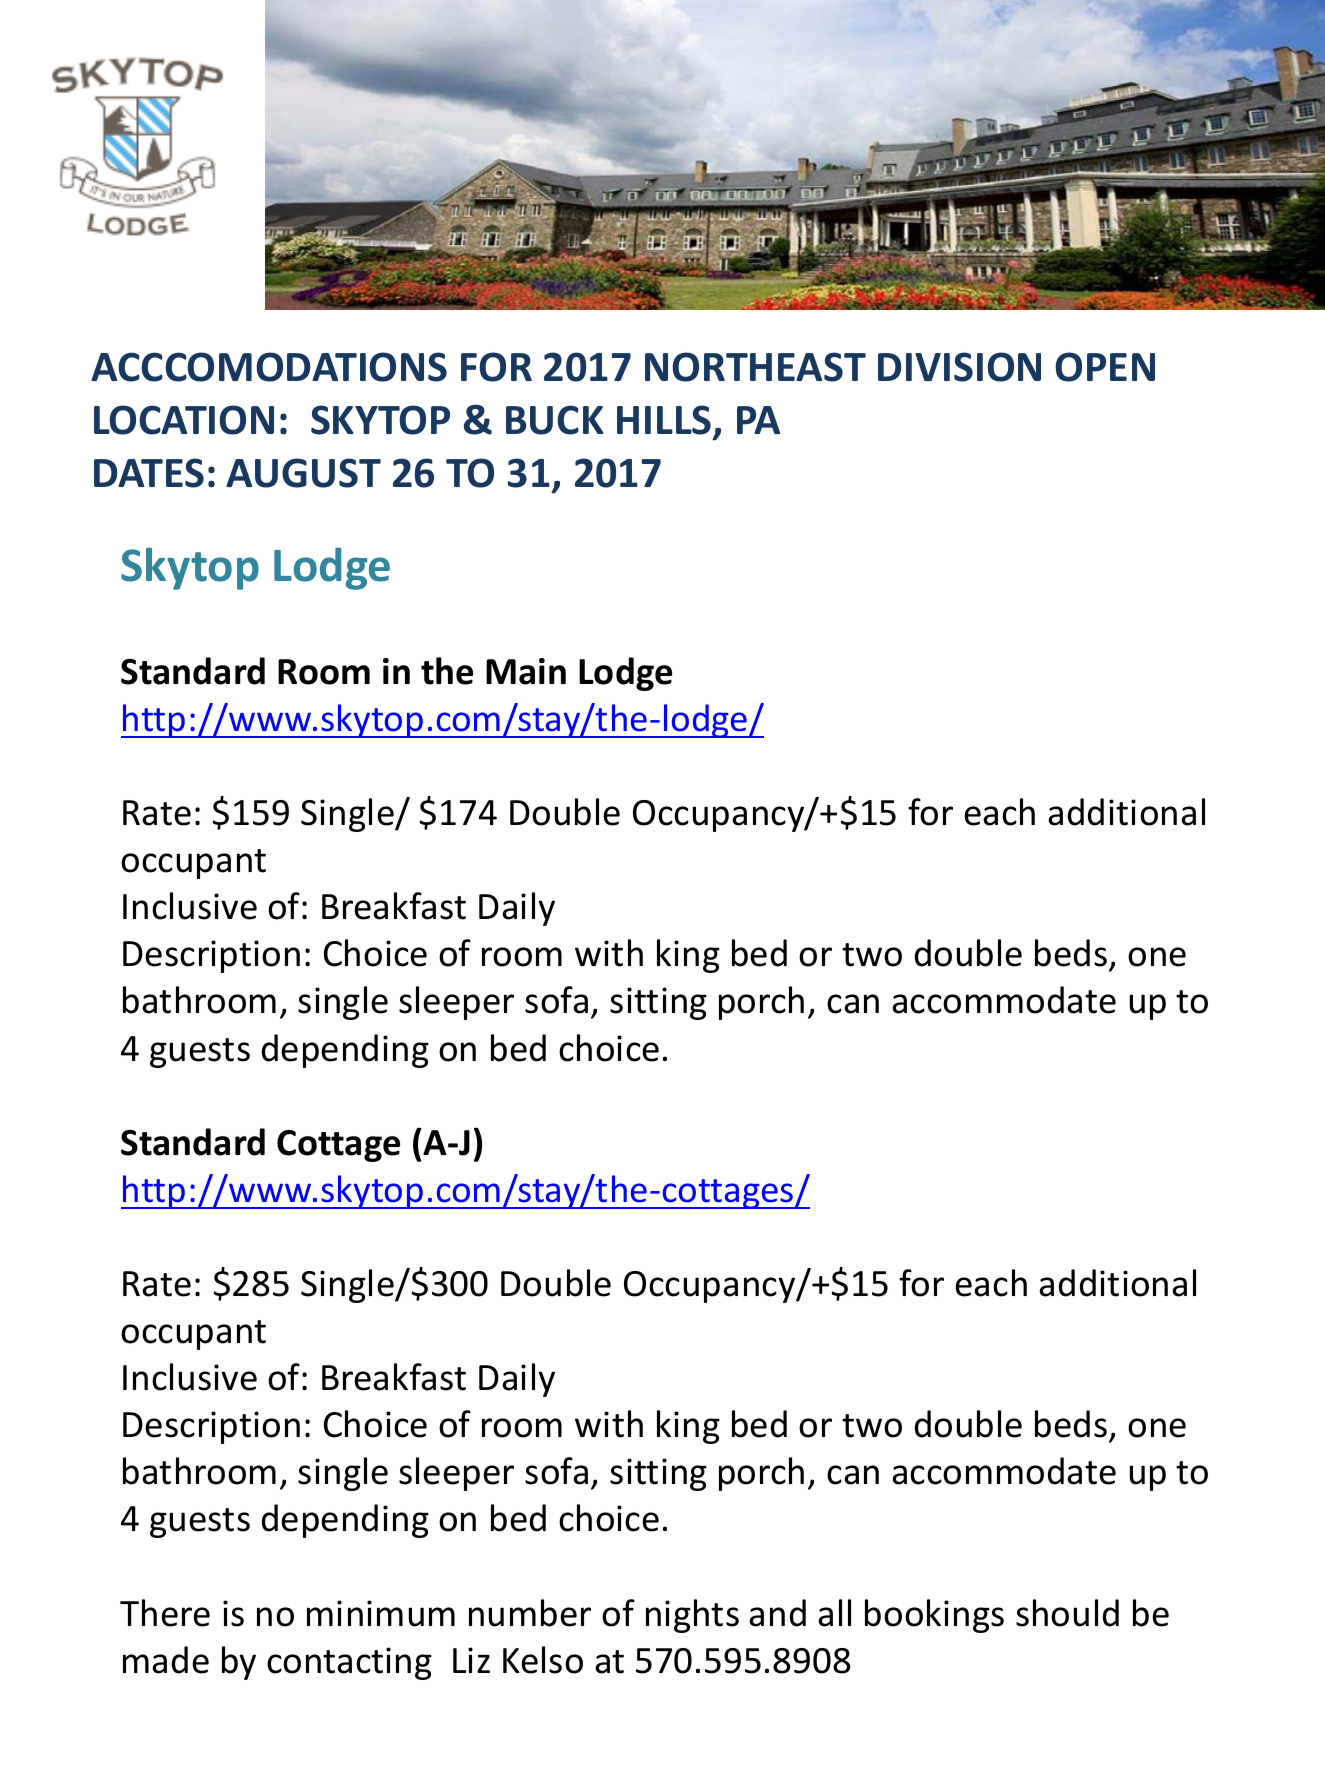 This screenshot has height=1766, width=1325. What do you see at coordinates (692, 1616) in the screenshot?
I see `nights` at bounding box center [692, 1616].
